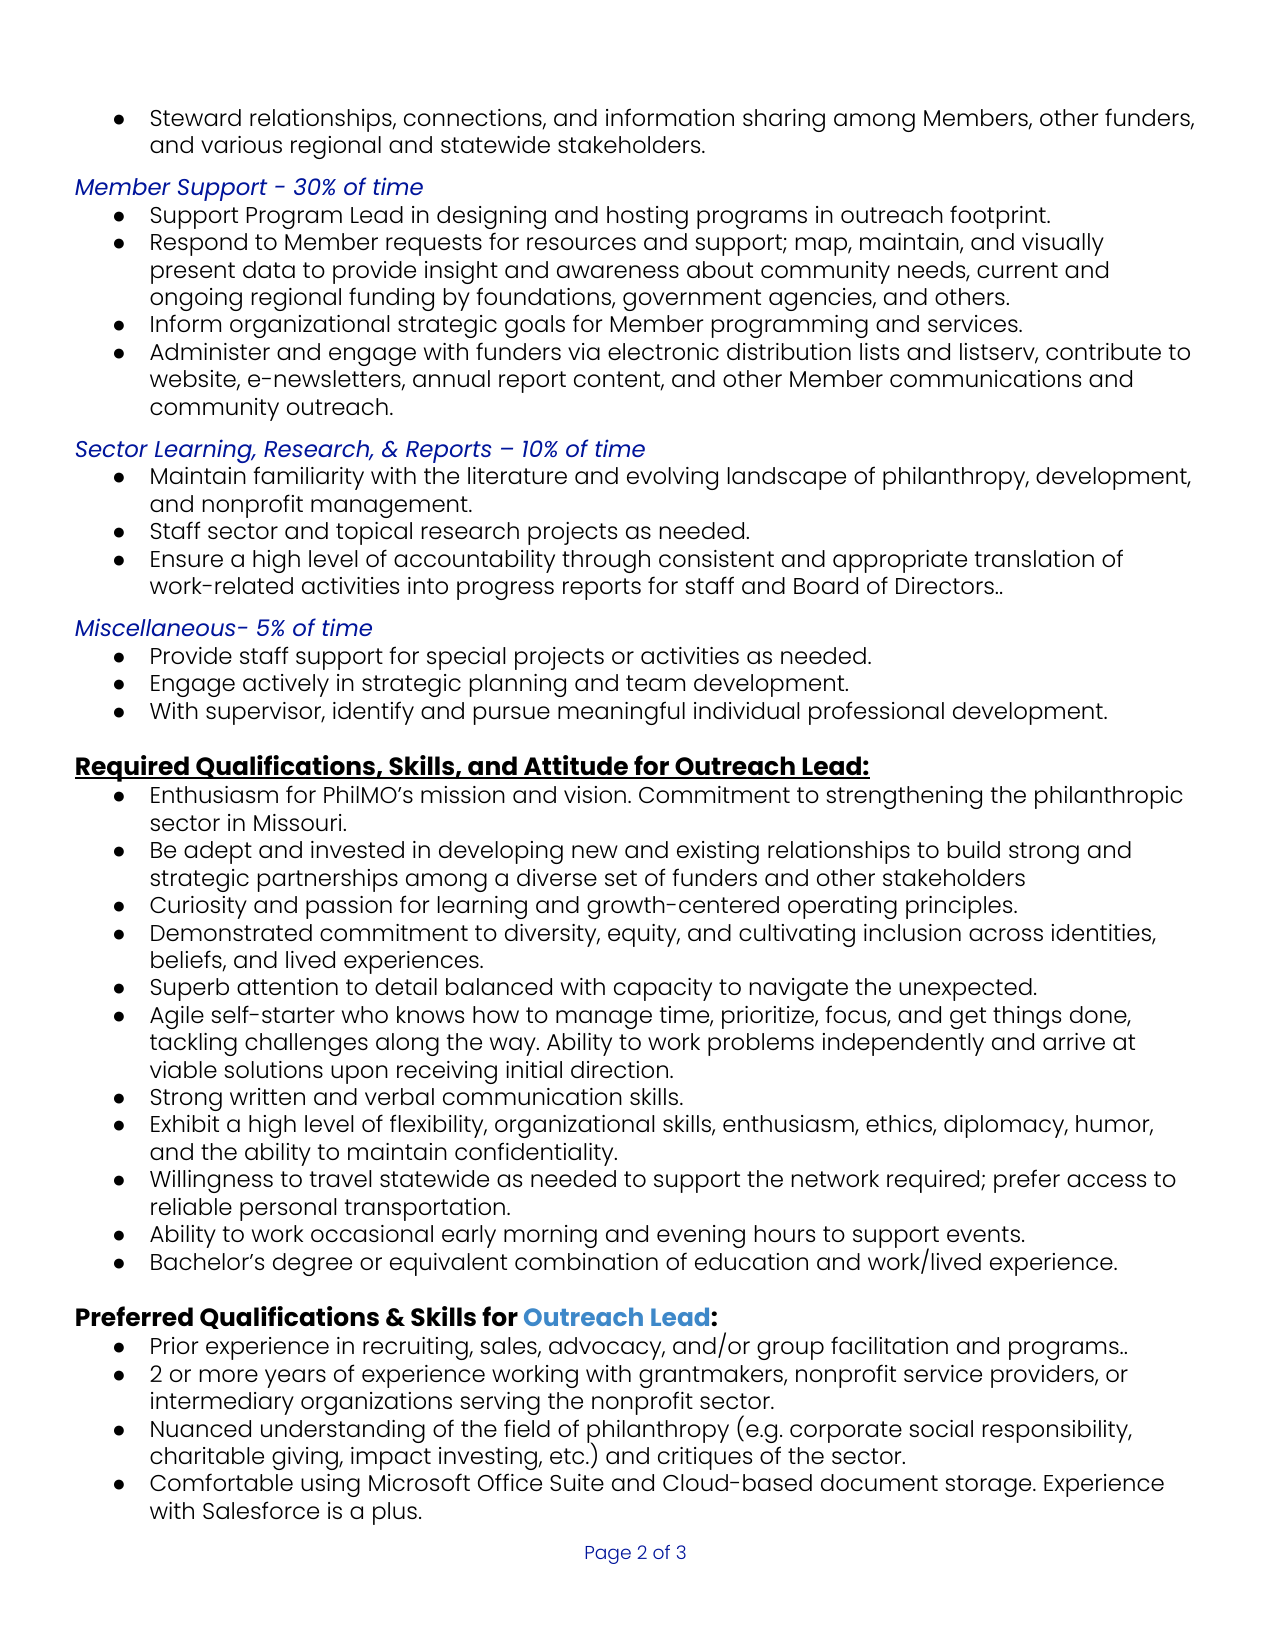 Image resolution: width=1271 pixels, height=1645 pixels. I want to click on set, so click(621, 878).
